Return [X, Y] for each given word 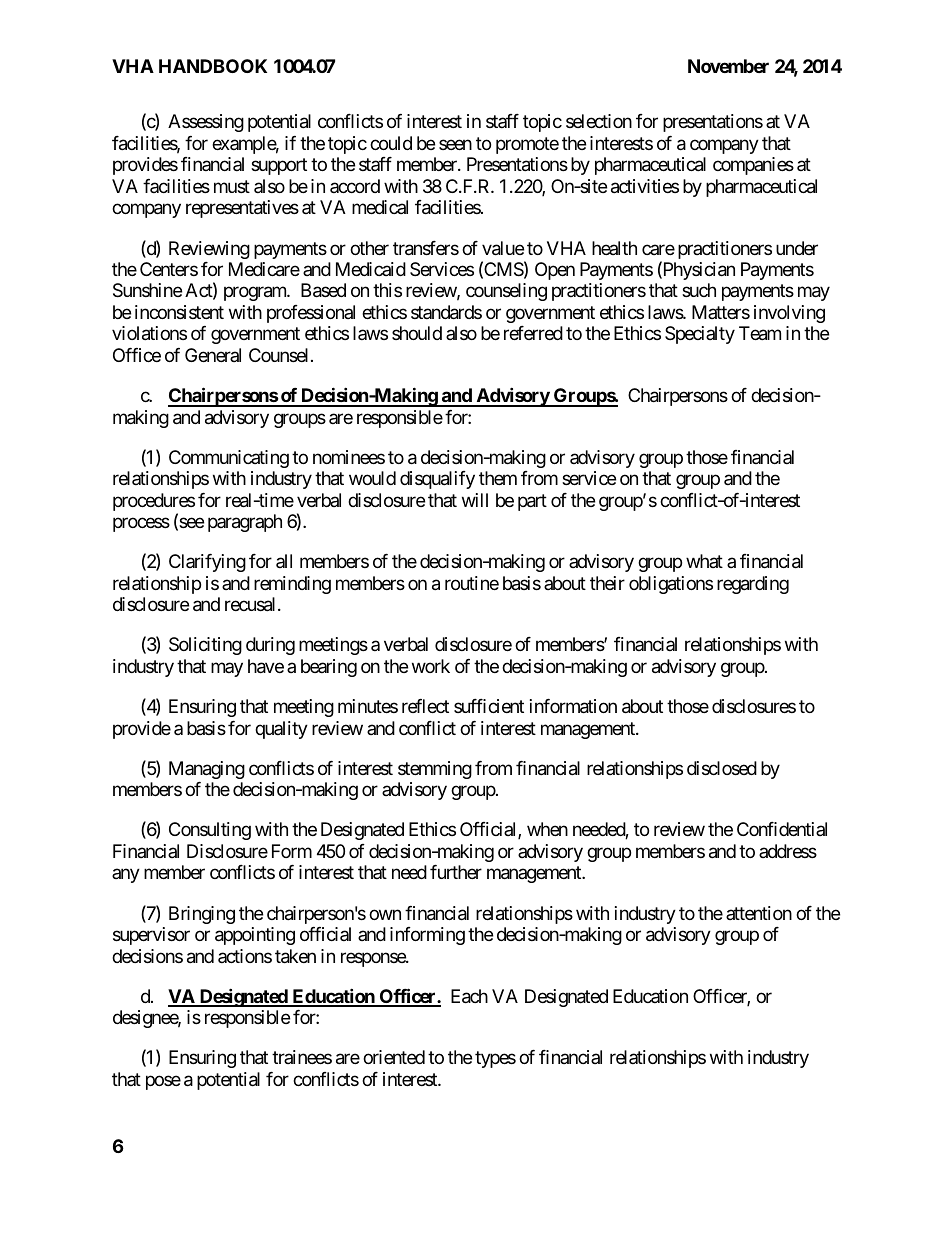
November [728, 66]
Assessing [206, 123]
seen [455, 144]
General [213, 355]
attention [759, 913]
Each [469, 996]
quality [281, 730]
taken [295, 956]
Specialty [700, 335]
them [498, 478]
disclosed [722, 768]
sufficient [489, 706]
